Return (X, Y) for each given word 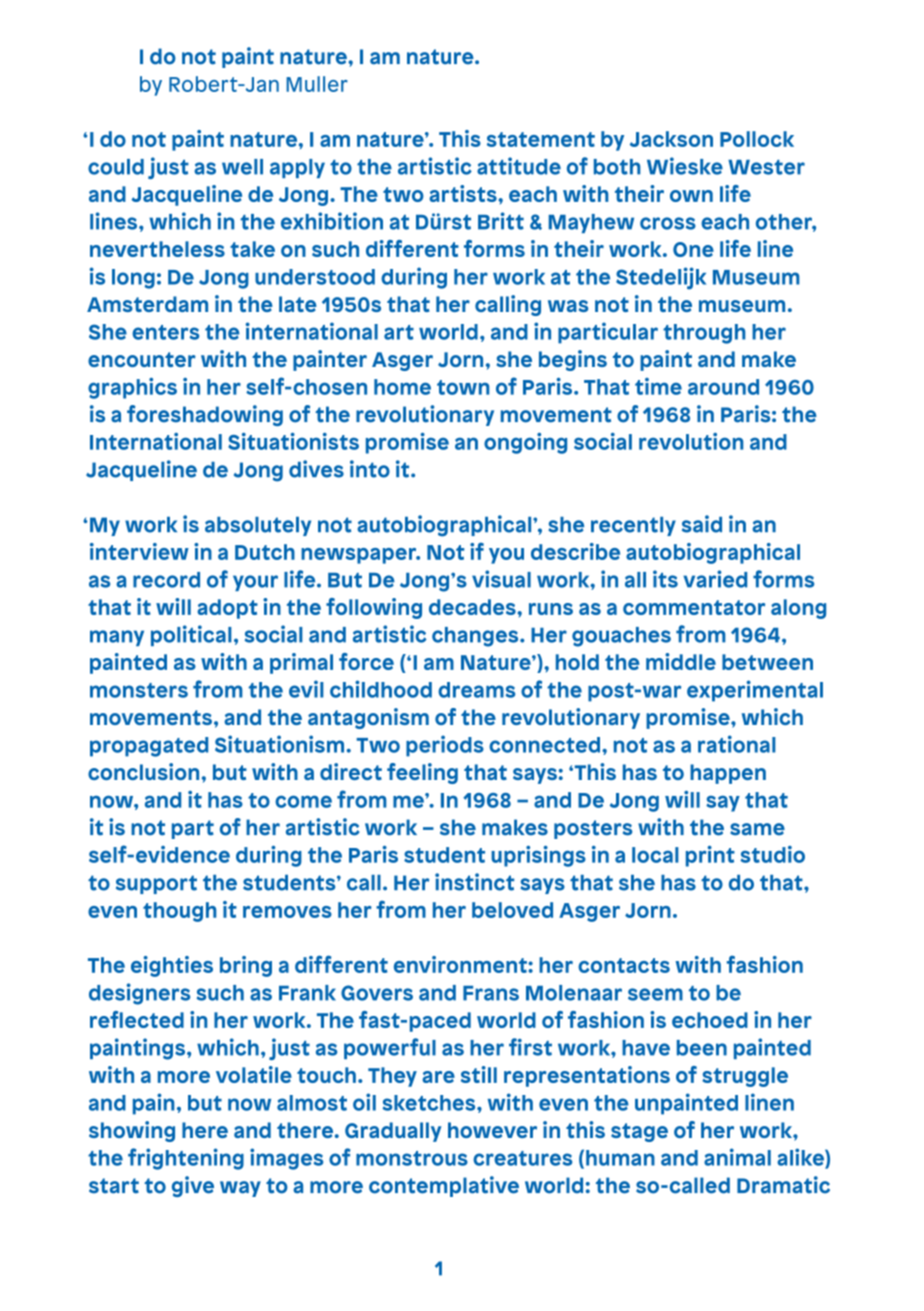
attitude (519, 166)
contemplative (444, 1186)
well (242, 167)
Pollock (757, 139)
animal (737, 1157)
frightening (186, 1159)
